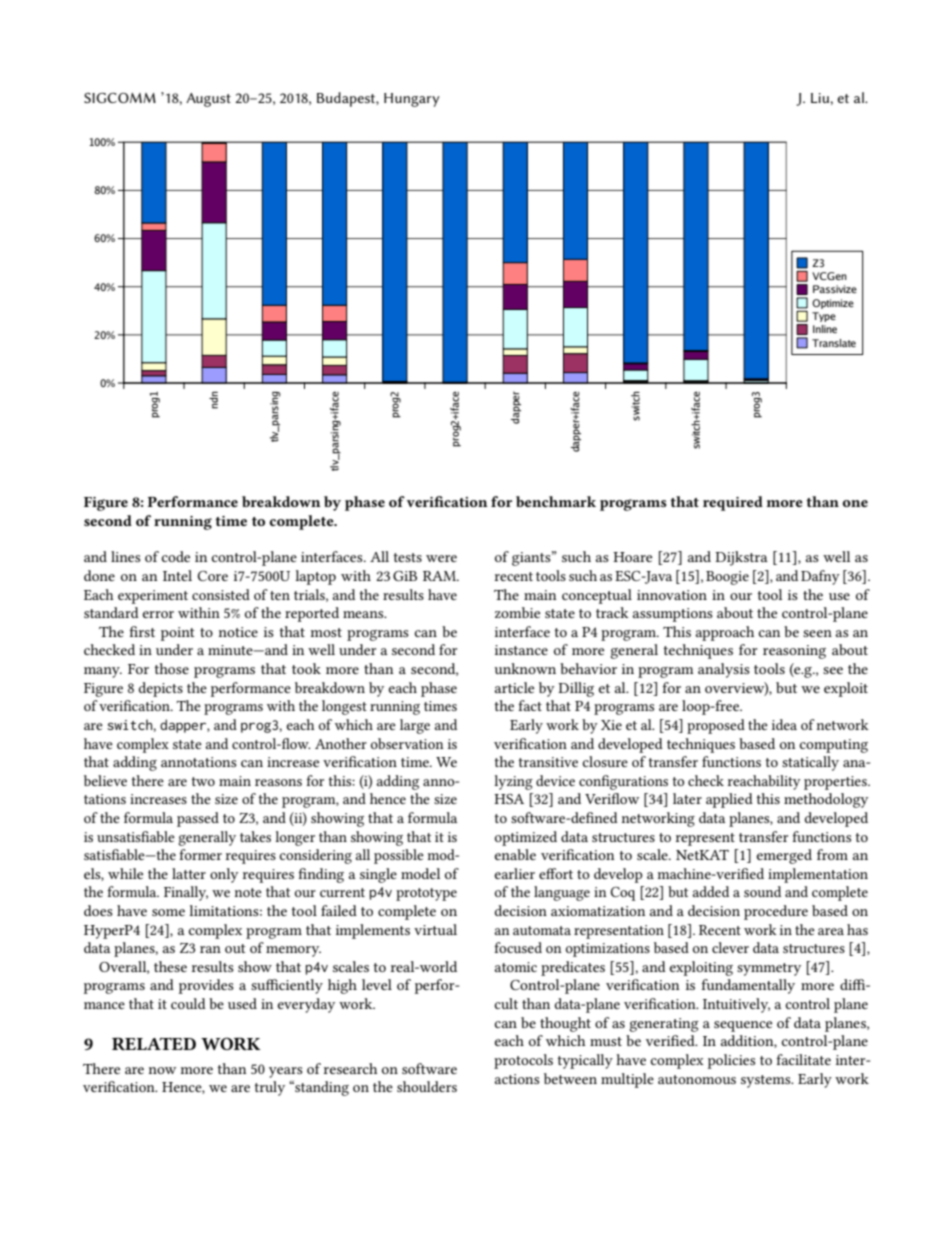 The image size is (952, 1233). What do you see at coordinates (556, 501) in the screenshot?
I see `benchmark` at bounding box center [556, 501].
